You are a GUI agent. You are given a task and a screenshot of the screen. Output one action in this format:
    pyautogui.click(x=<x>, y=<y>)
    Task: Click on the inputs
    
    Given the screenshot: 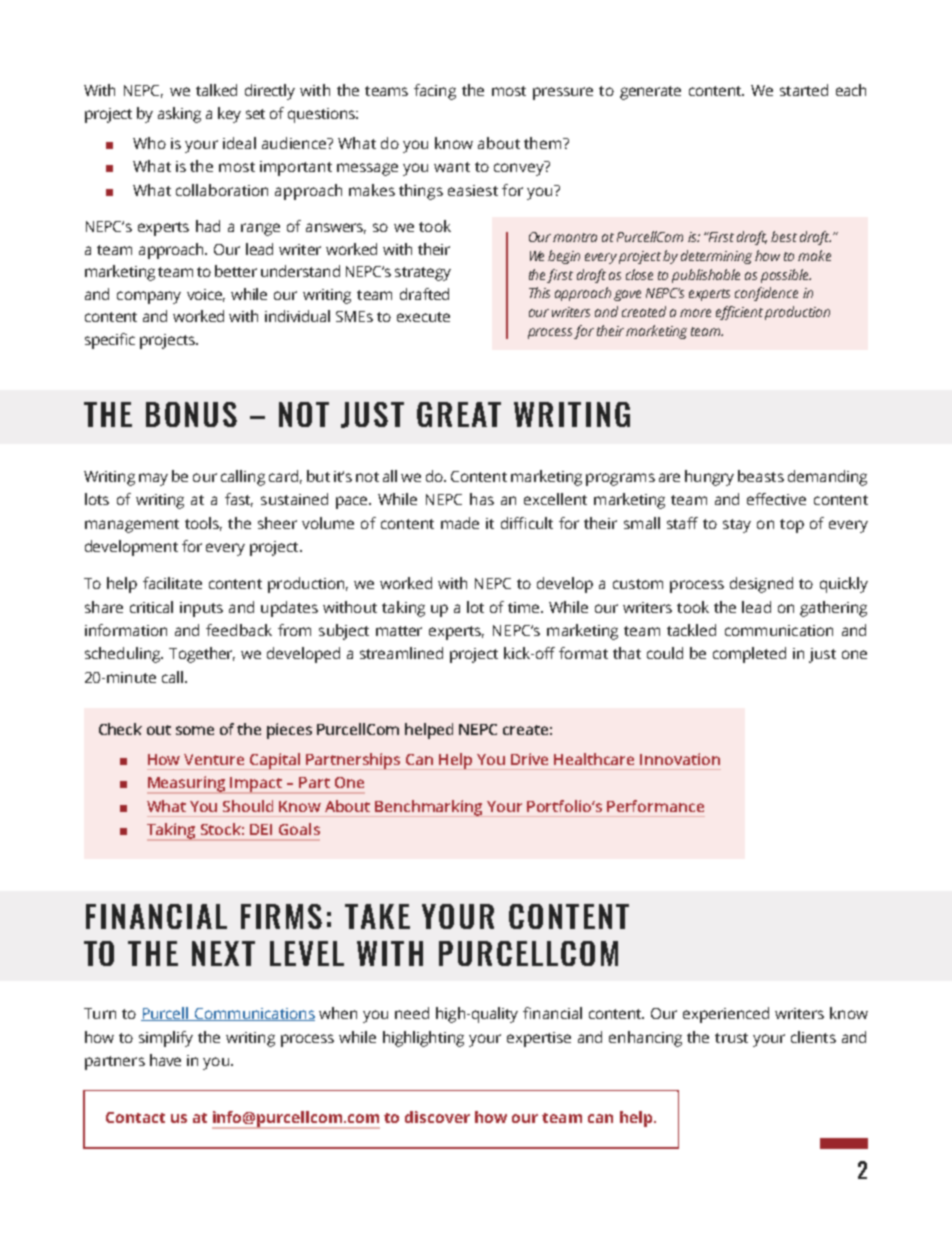 What is the action you would take?
    pyautogui.click(x=201, y=609)
